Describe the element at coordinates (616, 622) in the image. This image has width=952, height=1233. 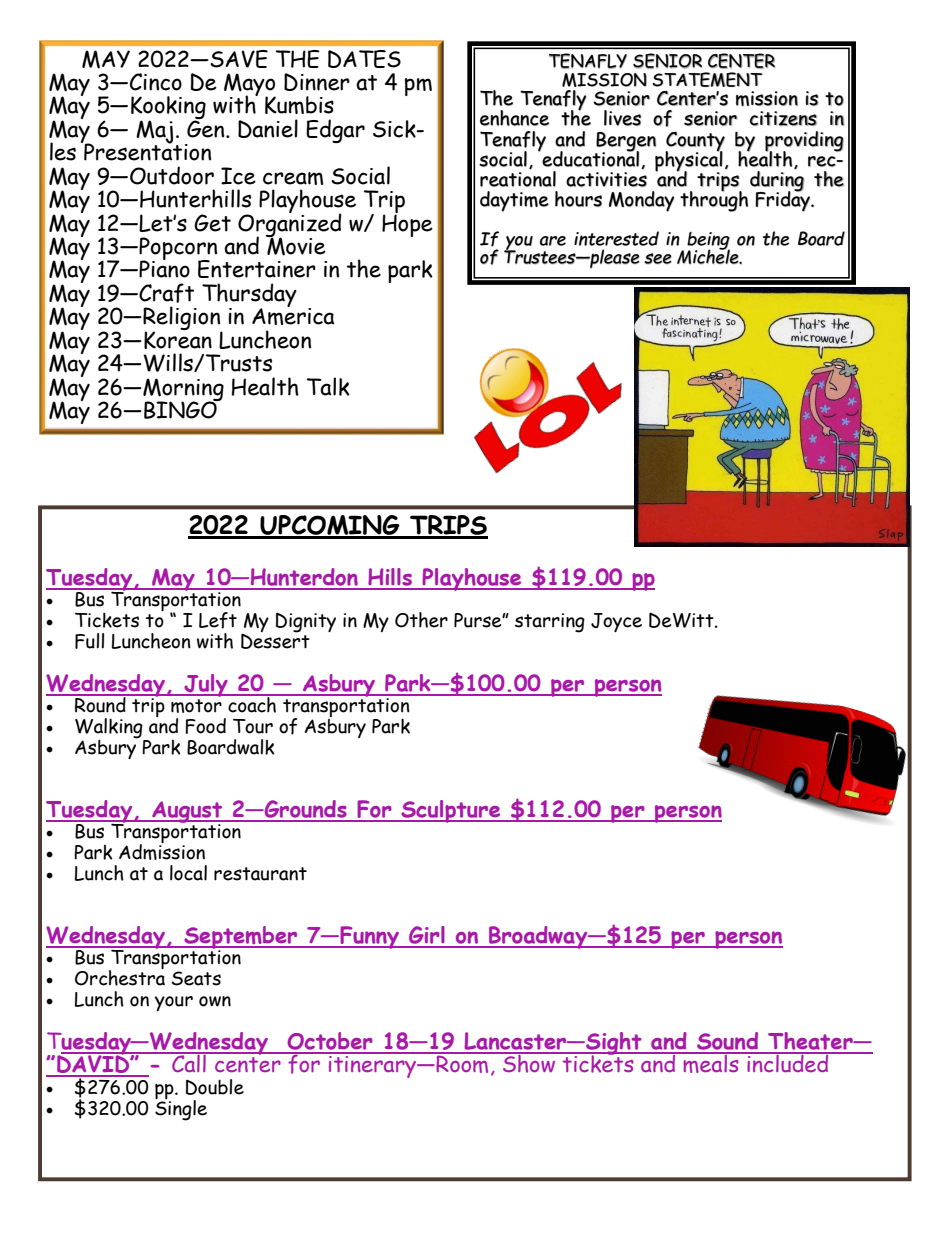
I see `Joyce` at that location.
